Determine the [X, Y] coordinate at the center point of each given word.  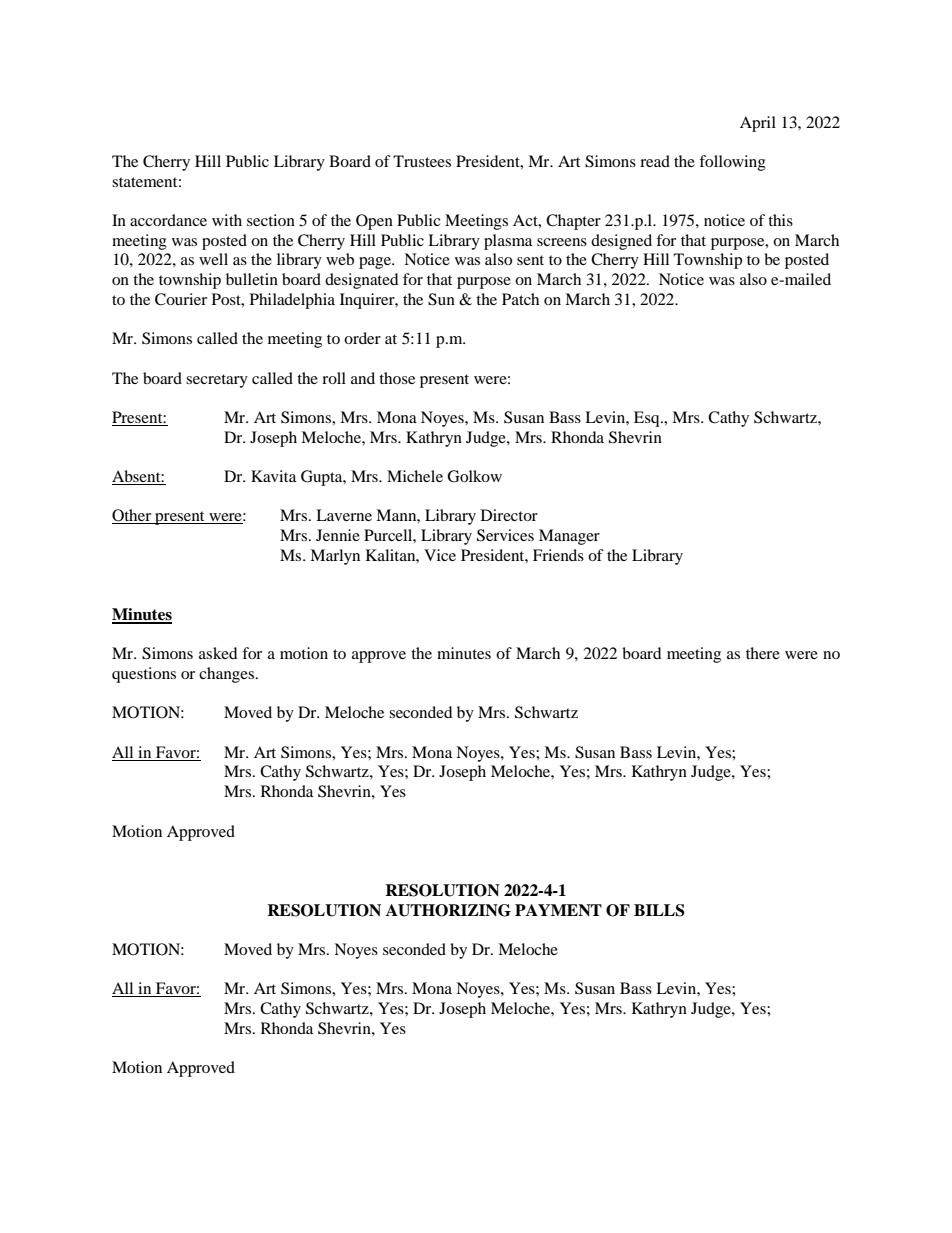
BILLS [659, 910]
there [763, 653]
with [227, 220]
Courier [181, 299]
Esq [648, 419]
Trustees [422, 161]
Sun [441, 299]
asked [218, 653]
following [732, 163]
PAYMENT [558, 910]
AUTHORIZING [448, 910]
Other [133, 516]
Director [509, 515]
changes [226, 675]
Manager [569, 537]
